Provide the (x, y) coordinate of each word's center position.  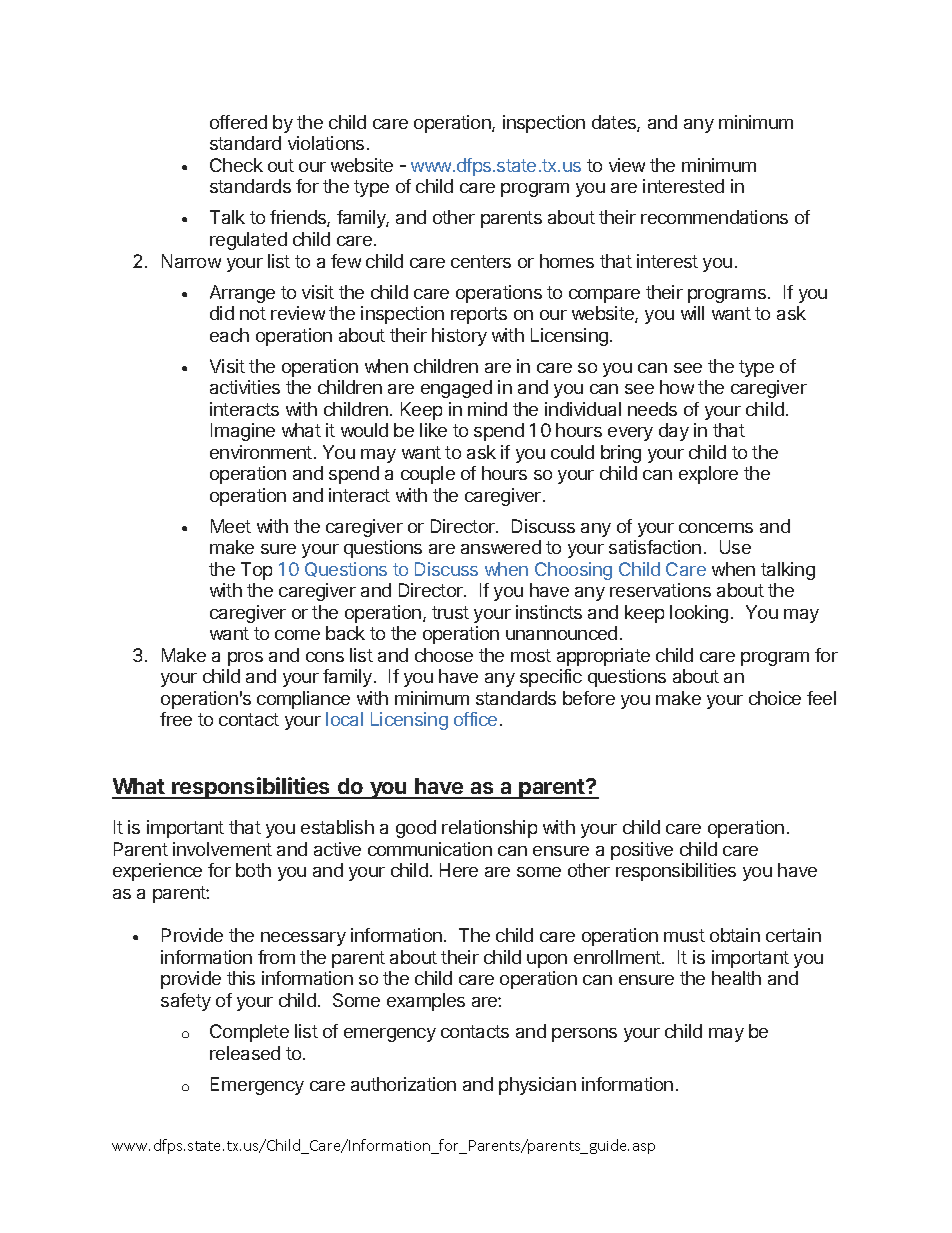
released (245, 1053)
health (736, 978)
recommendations (714, 217)
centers (481, 261)
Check (236, 165)
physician (537, 1086)
